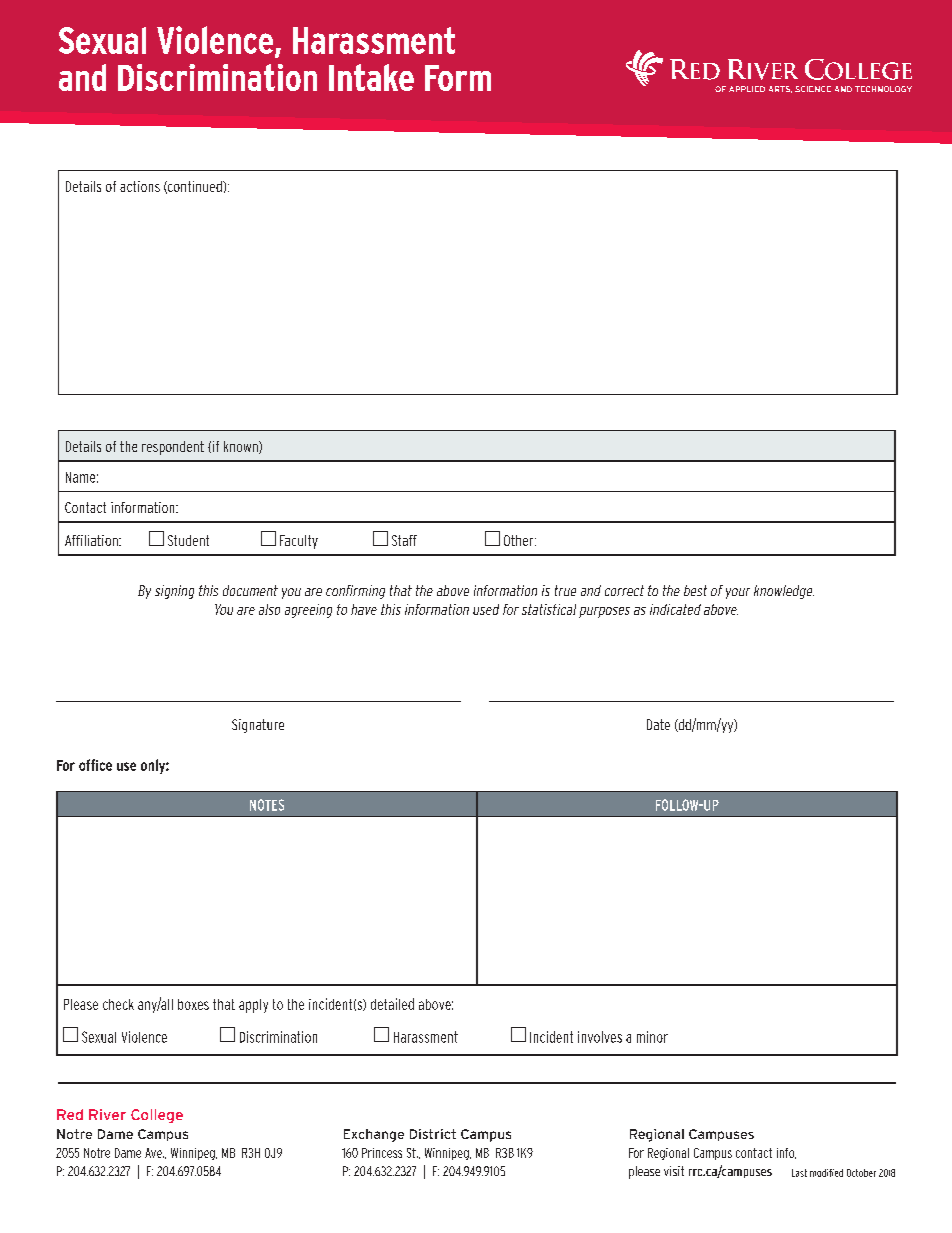 The width and height of the screenshot is (952, 1233). Describe the element at coordinates (658, 724) in the screenshot. I see `Date` at that location.
